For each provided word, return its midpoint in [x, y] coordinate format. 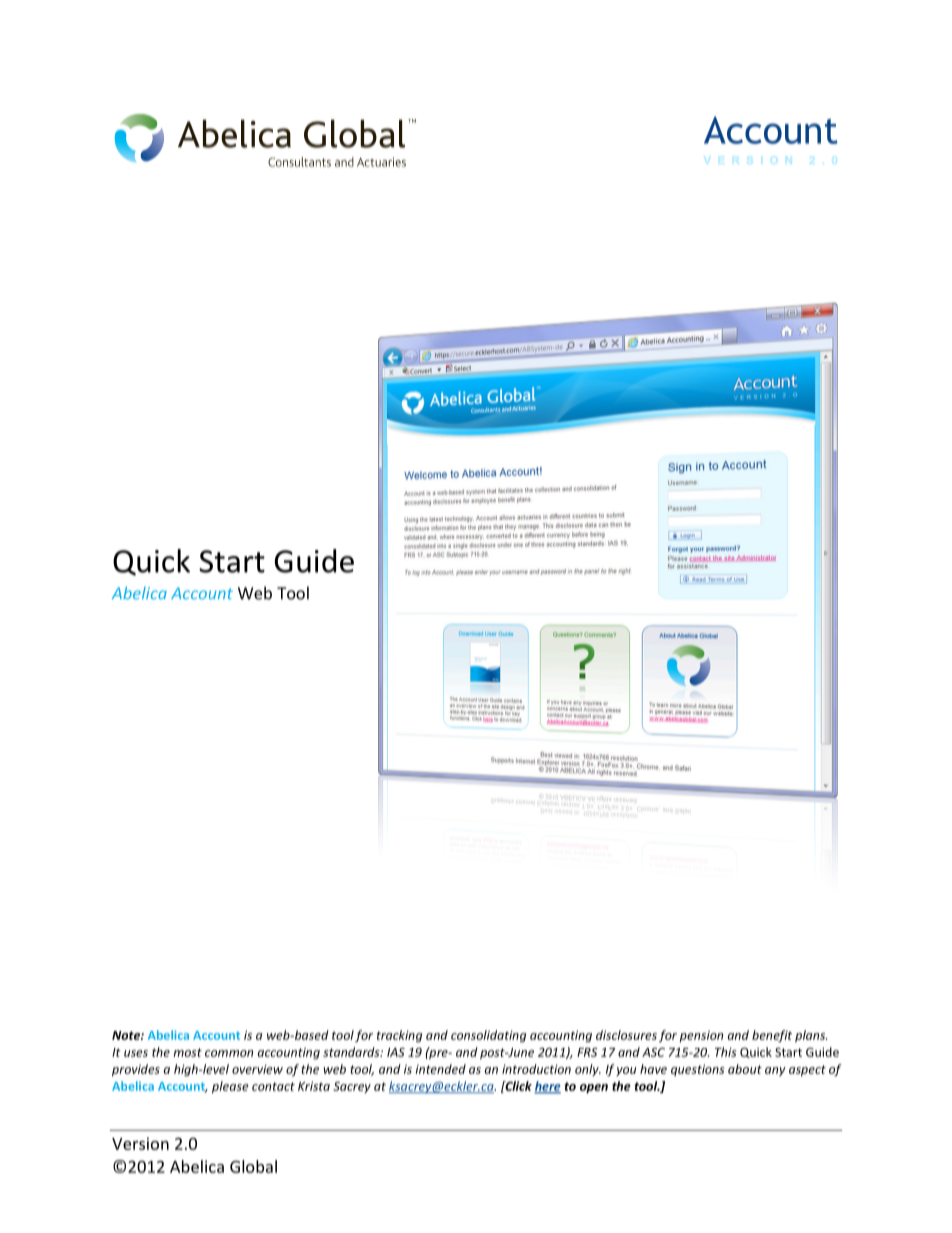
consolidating [488, 1036]
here [547, 1087]
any [775, 1071]
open [594, 1089]
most [187, 1052]
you [626, 1071]
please [230, 1087]
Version [140, 1143]
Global [253, 1166]
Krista [314, 1086]
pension [701, 1036]
